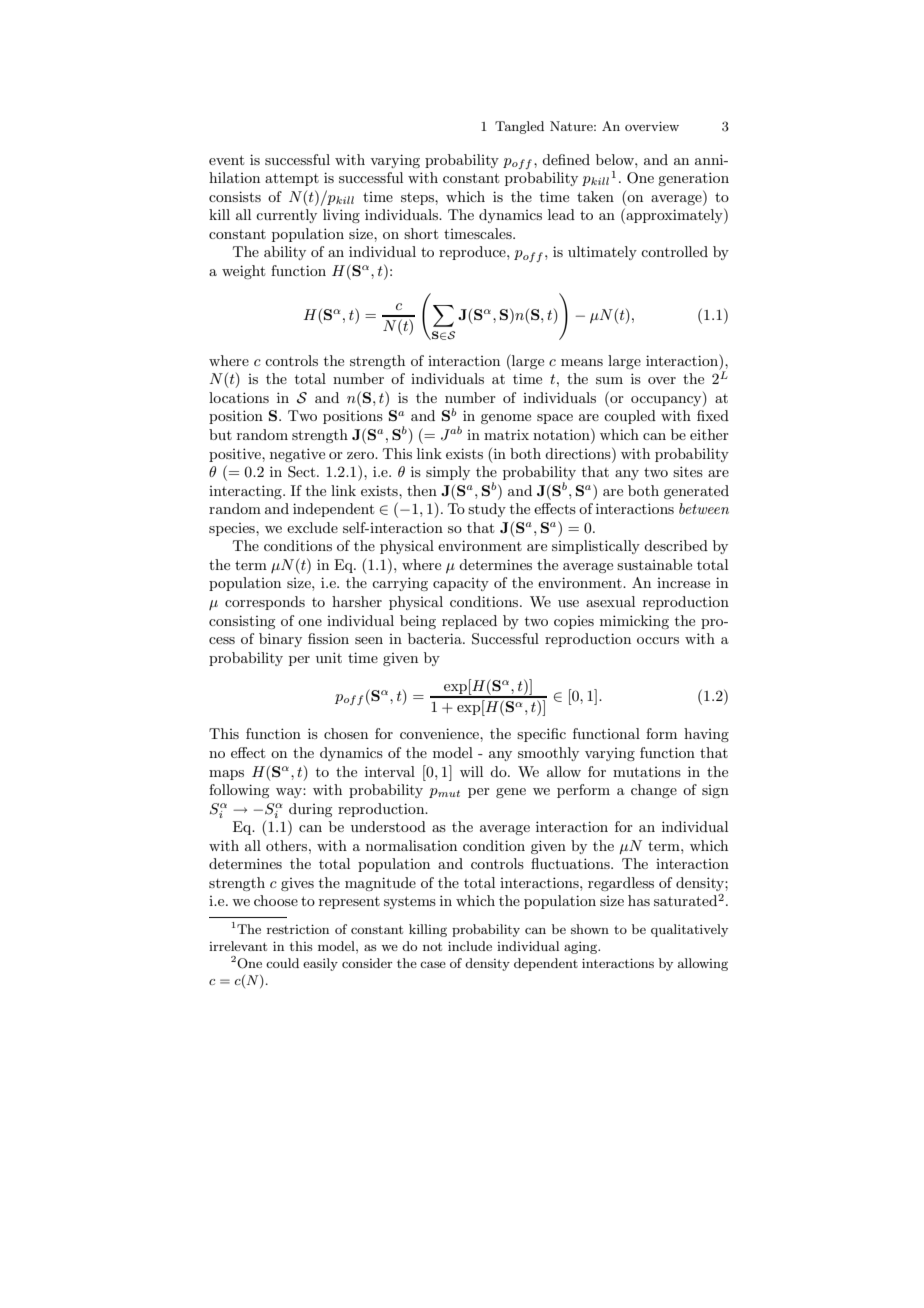  What do you see at coordinates (461, 584) in the document?
I see `capacity` at bounding box center [461, 584].
